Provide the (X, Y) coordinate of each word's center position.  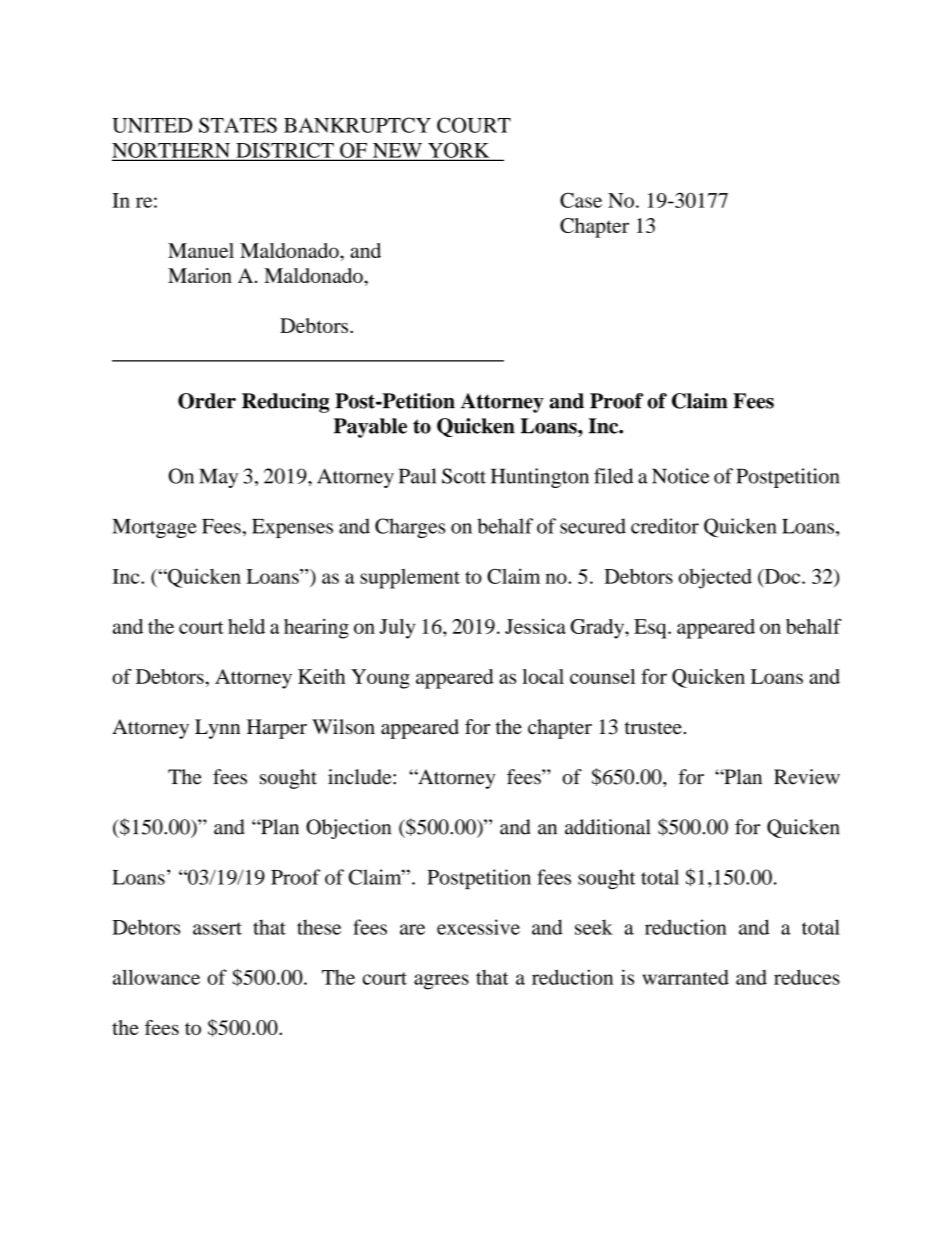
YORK (459, 151)
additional (607, 827)
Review (807, 777)
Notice (680, 476)
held (246, 626)
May (218, 478)
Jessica (535, 626)
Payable (370, 428)
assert (217, 928)
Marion (200, 275)
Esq (651, 629)
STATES (238, 125)
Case (581, 200)
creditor (665, 526)
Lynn (217, 729)
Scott (464, 476)
